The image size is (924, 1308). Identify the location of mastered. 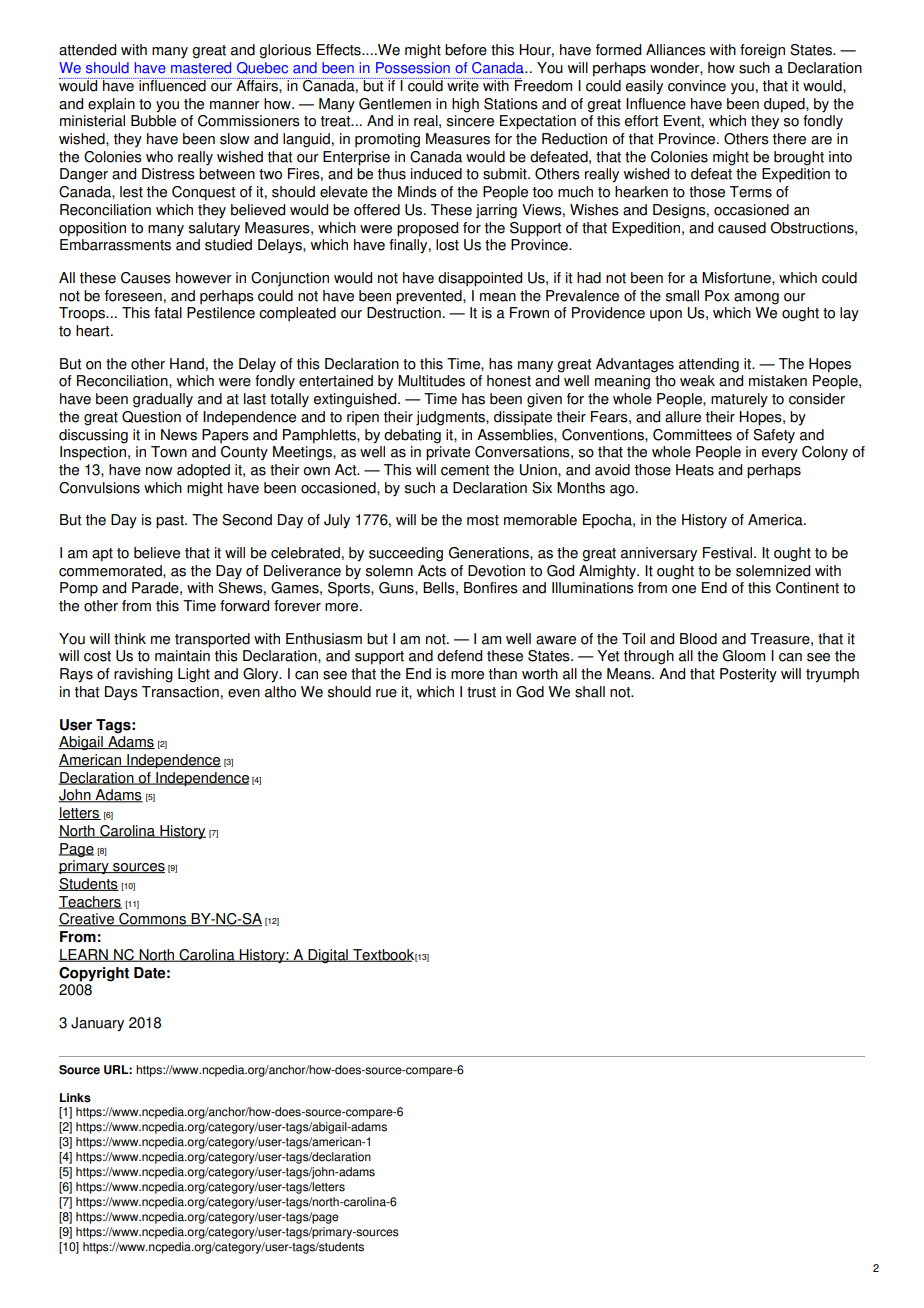
(201, 68).
